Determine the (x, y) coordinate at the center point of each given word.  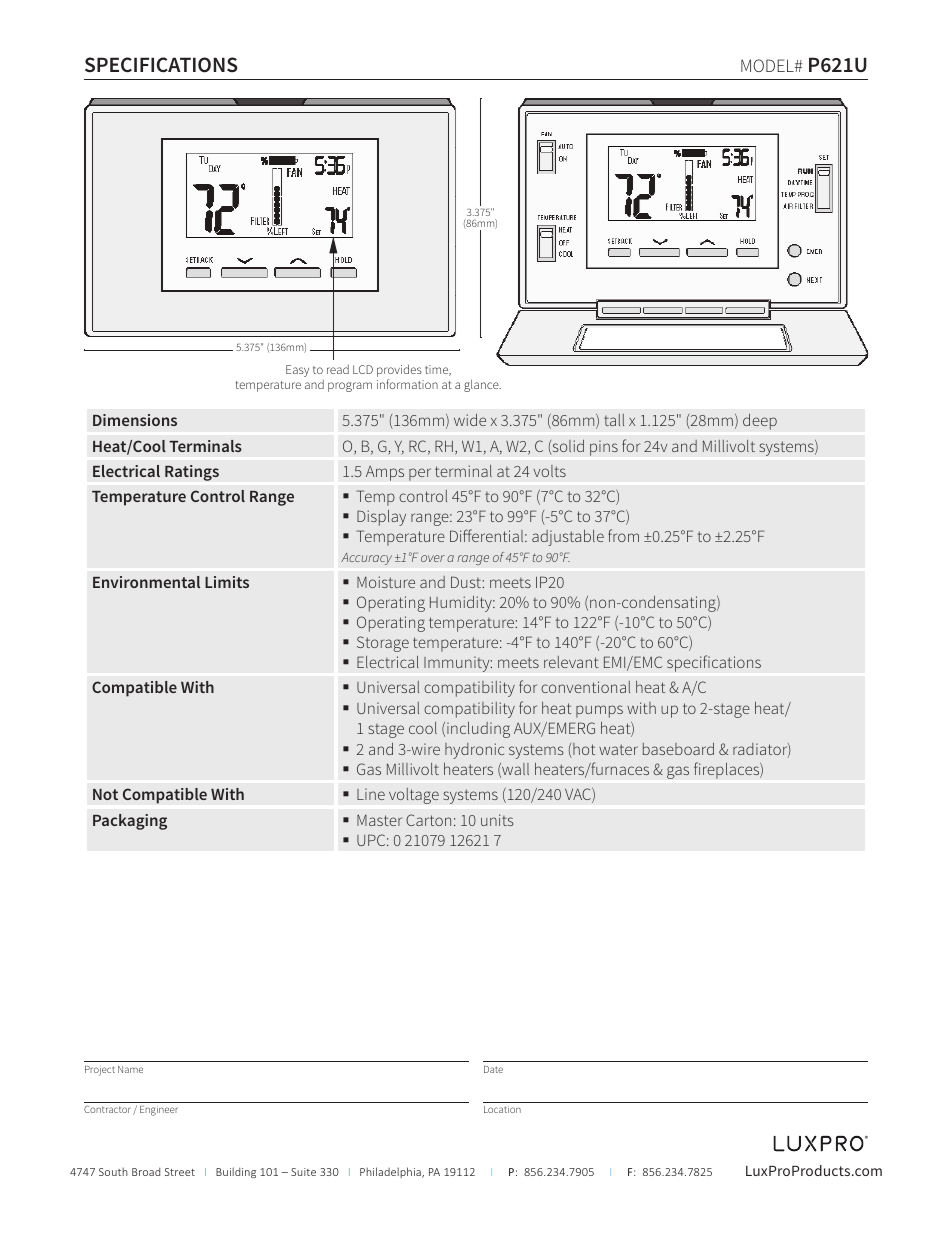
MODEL (768, 65)
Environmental (146, 582)
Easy (297, 371)
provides (399, 372)
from (623, 535)
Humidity (462, 604)
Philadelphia (391, 1172)
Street (180, 1172)
